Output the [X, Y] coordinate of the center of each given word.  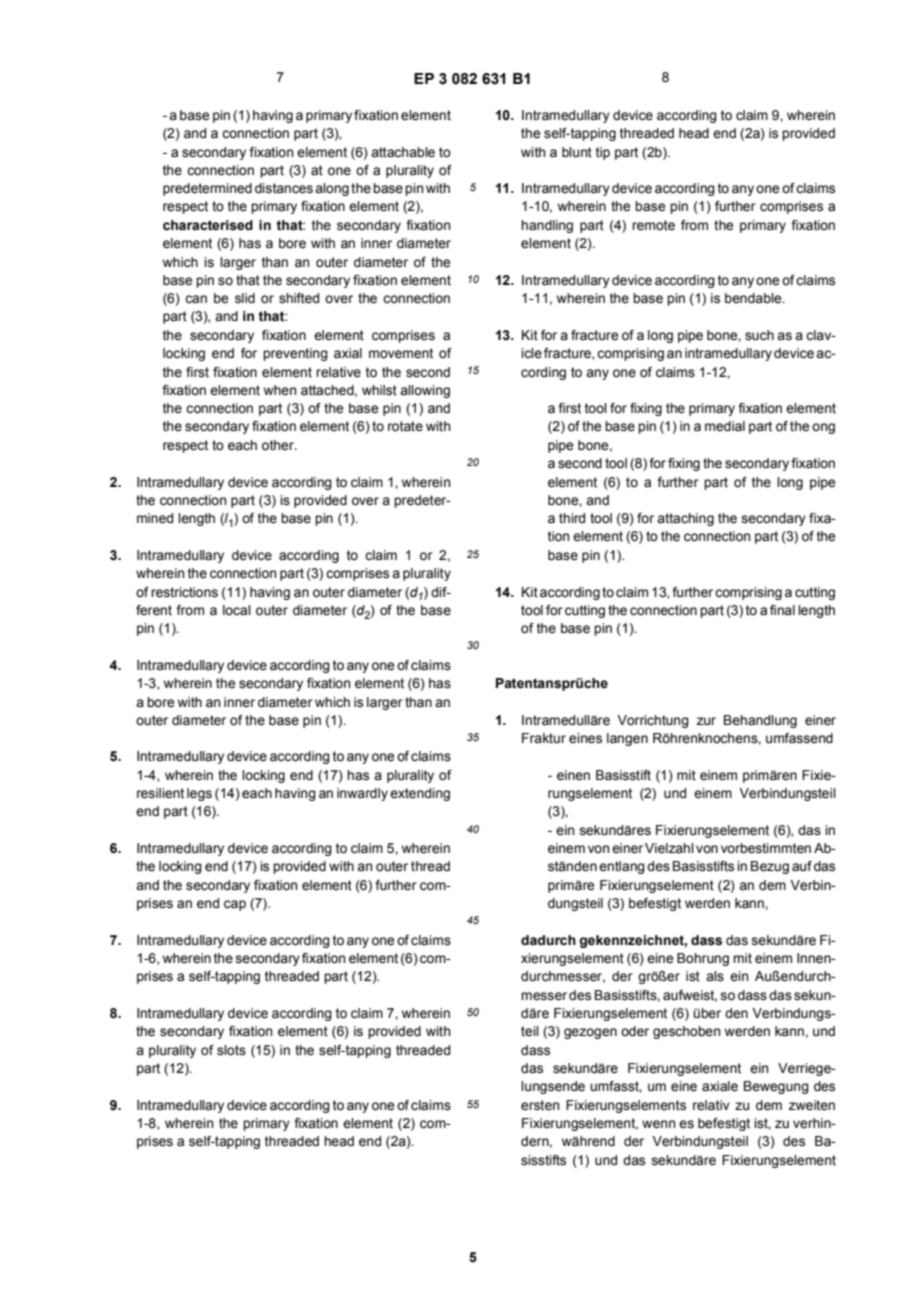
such [759, 335]
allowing [425, 391]
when [280, 390]
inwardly [362, 794]
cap [235, 905]
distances [284, 188]
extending [420, 794]
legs [199, 794]
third [572, 518]
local [237, 610]
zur [706, 721]
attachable [403, 152]
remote [653, 225]
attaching [685, 519]
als [715, 976]
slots [231, 1050]
